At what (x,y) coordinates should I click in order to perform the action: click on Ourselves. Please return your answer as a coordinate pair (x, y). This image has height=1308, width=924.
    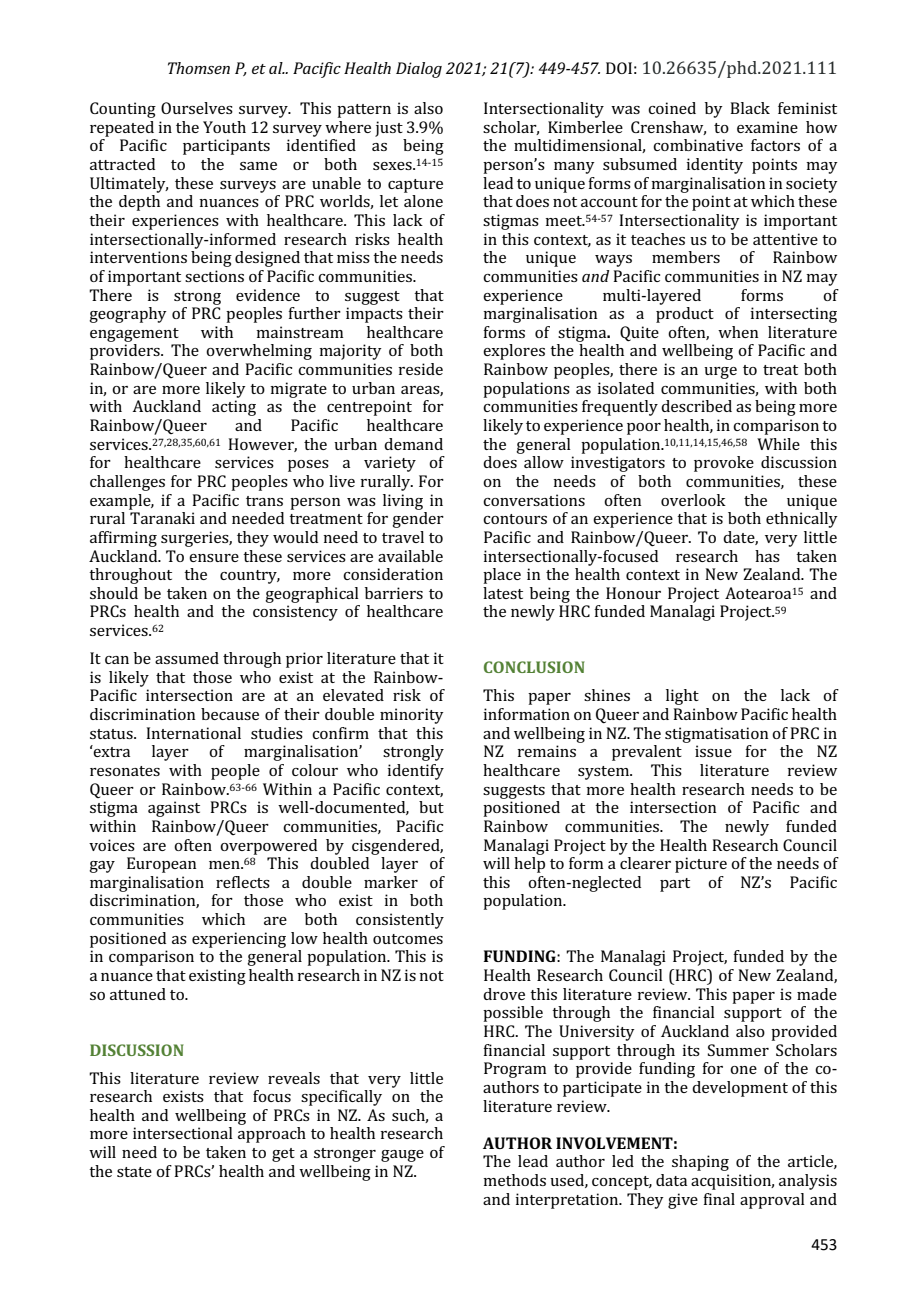
    Looking at the image, I should click on (197, 108).
